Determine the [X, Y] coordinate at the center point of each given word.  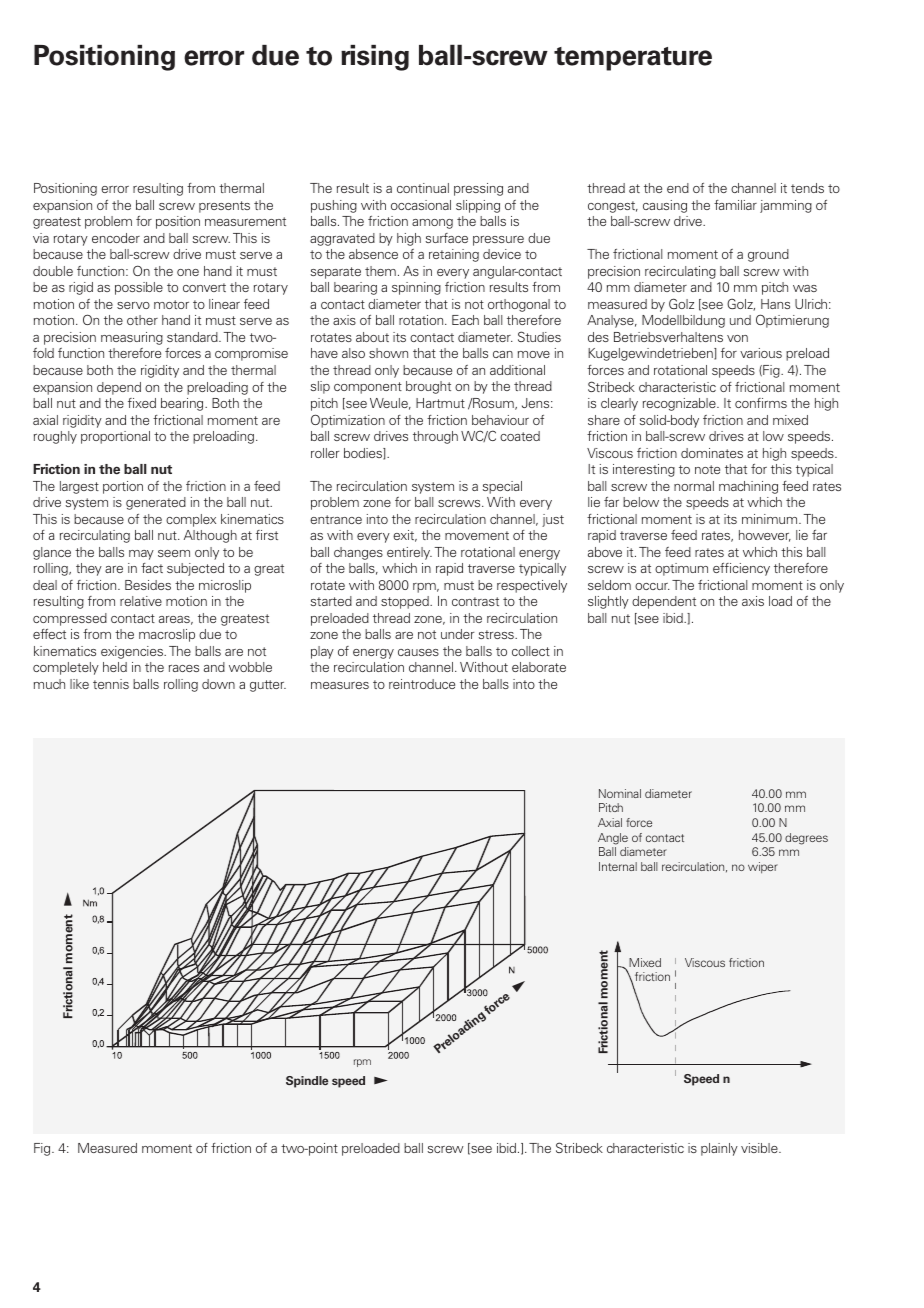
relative [141, 601]
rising [375, 58]
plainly [719, 1149]
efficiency [741, 569]
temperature [633, 59]
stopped [406, 602]
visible [760, 1148]
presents [224, 207]
